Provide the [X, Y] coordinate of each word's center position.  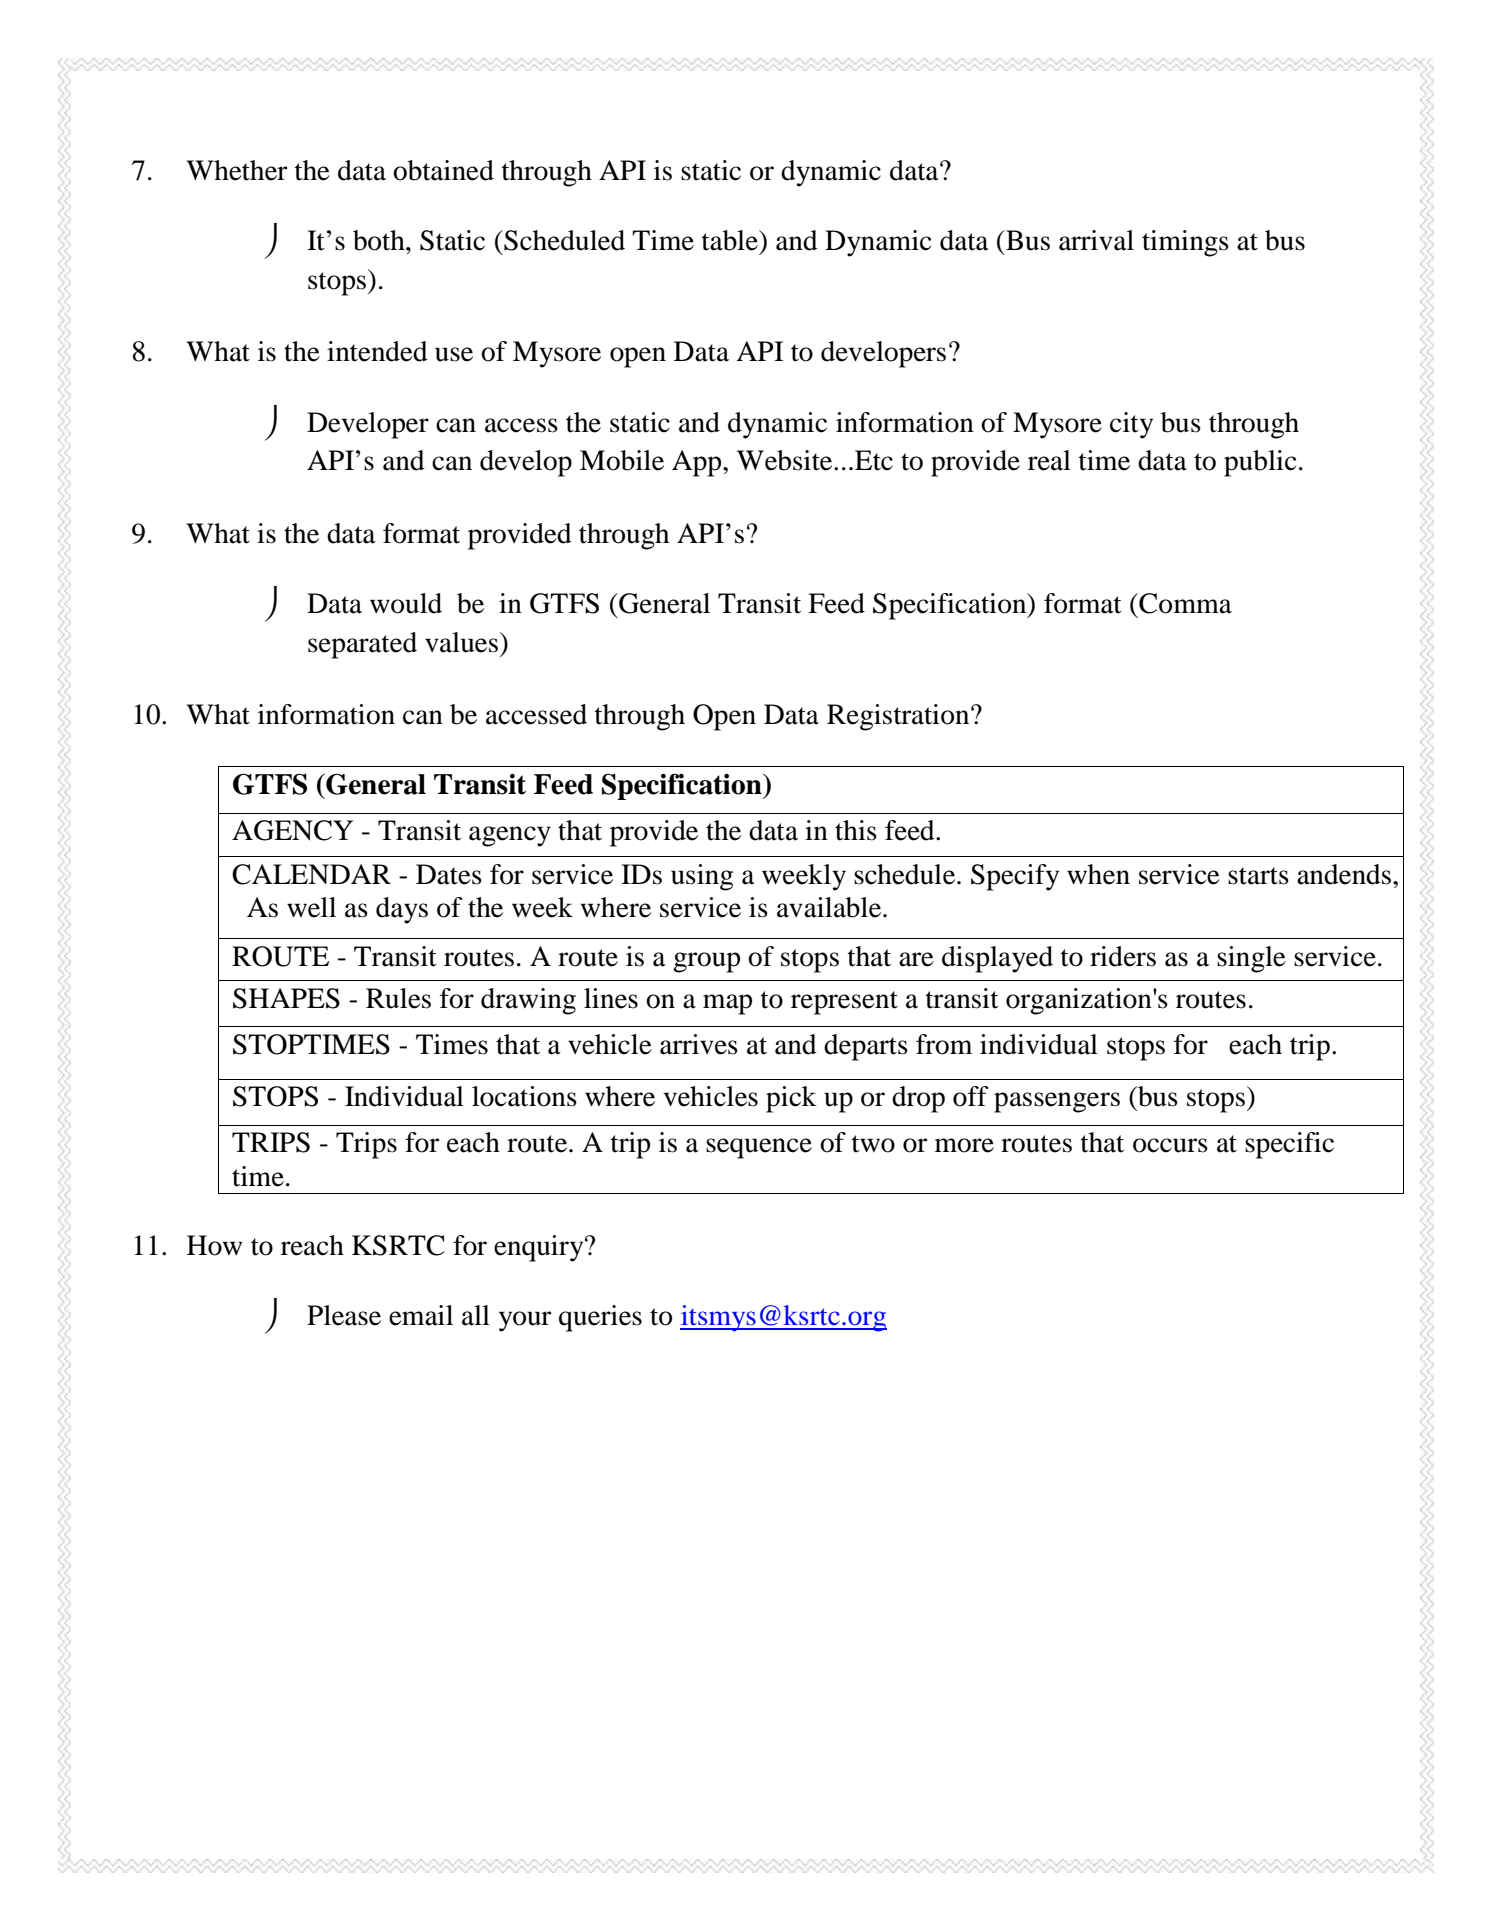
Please [344, 1315]
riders [1123, 956]
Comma [1184, 603]
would [406, 603]
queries [600, 1318]
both [380, 240]
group [706, 962]
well [311, 907]
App [698, 463]
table [731, 240]
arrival [1096, 240]
